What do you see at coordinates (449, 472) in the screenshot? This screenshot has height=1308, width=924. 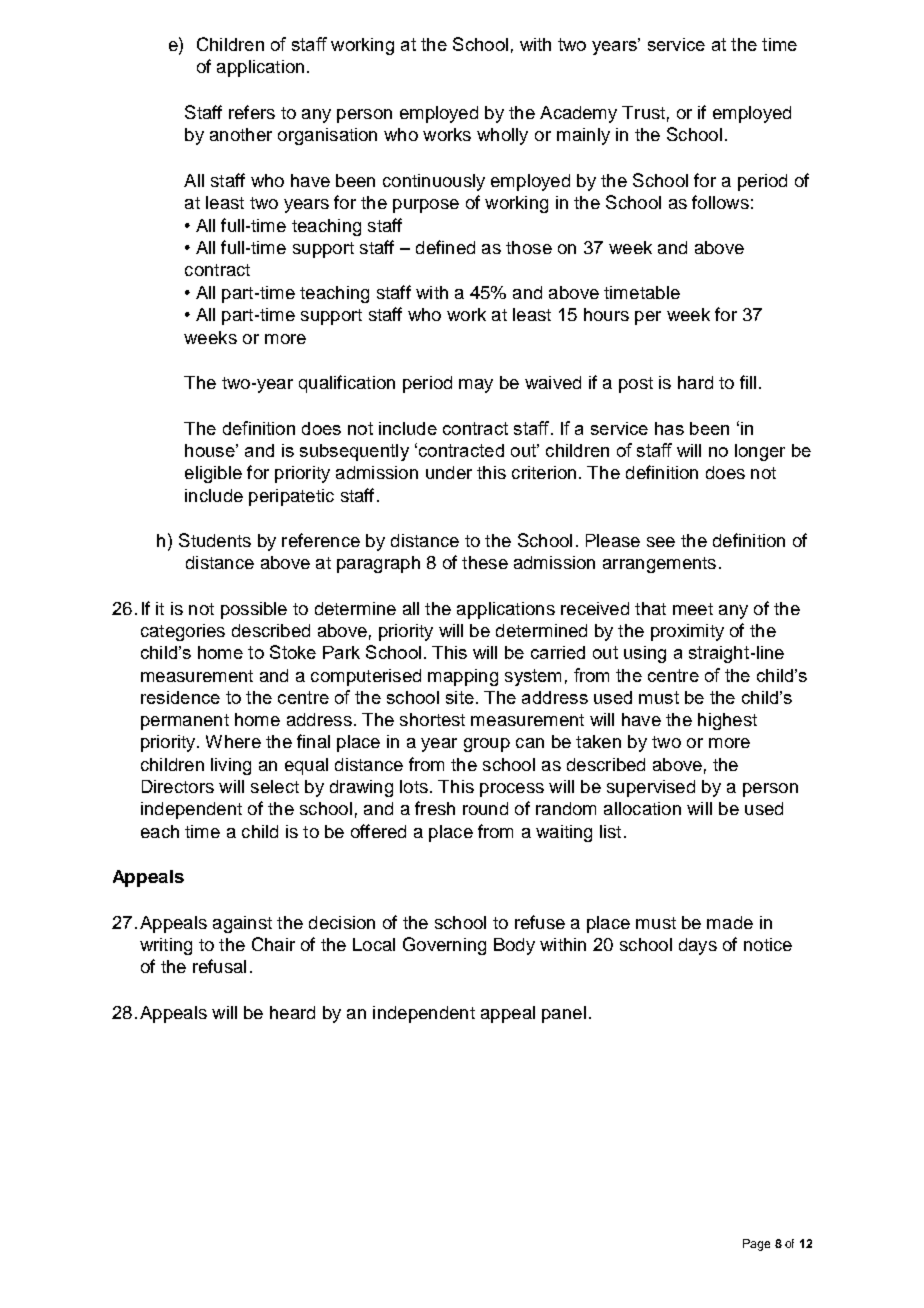 I see `under` at bounding box center [449, 472].
